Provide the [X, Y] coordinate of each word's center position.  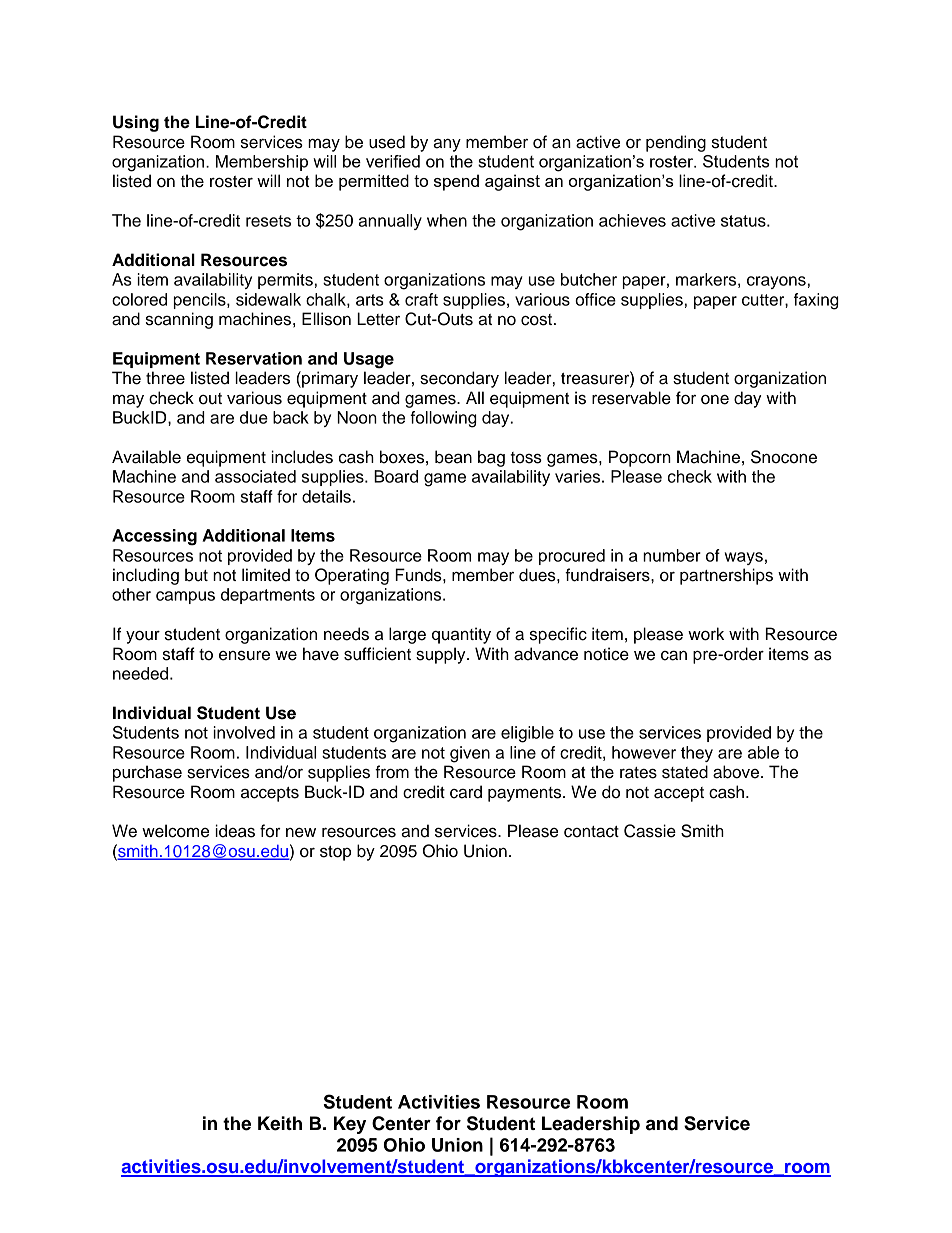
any [447, 145]
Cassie [650, 831]
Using [136, 123]
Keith [280, 1123]
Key [350, 1125]
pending [676, 143]
